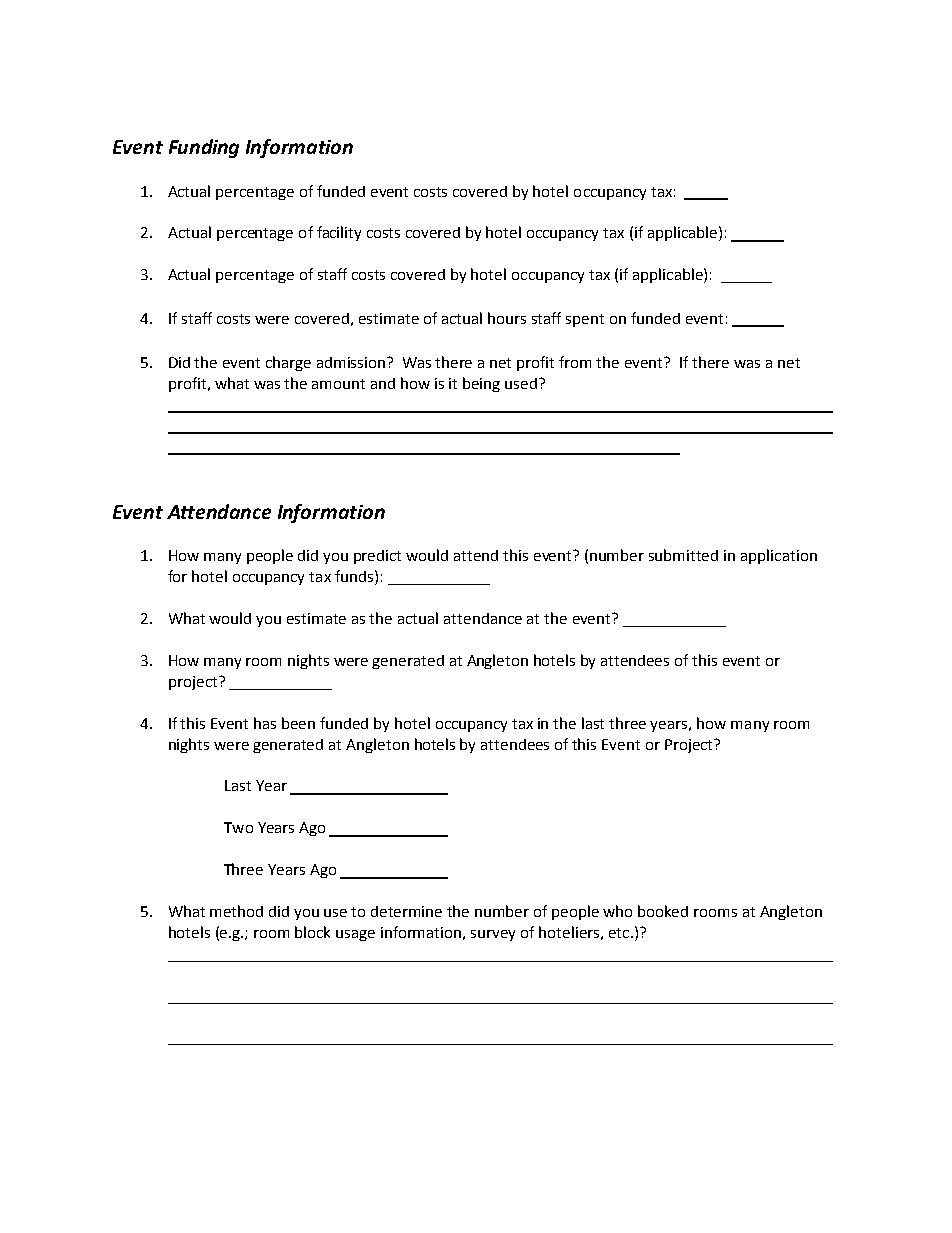  I want to click on charge, so click(288, 363).
